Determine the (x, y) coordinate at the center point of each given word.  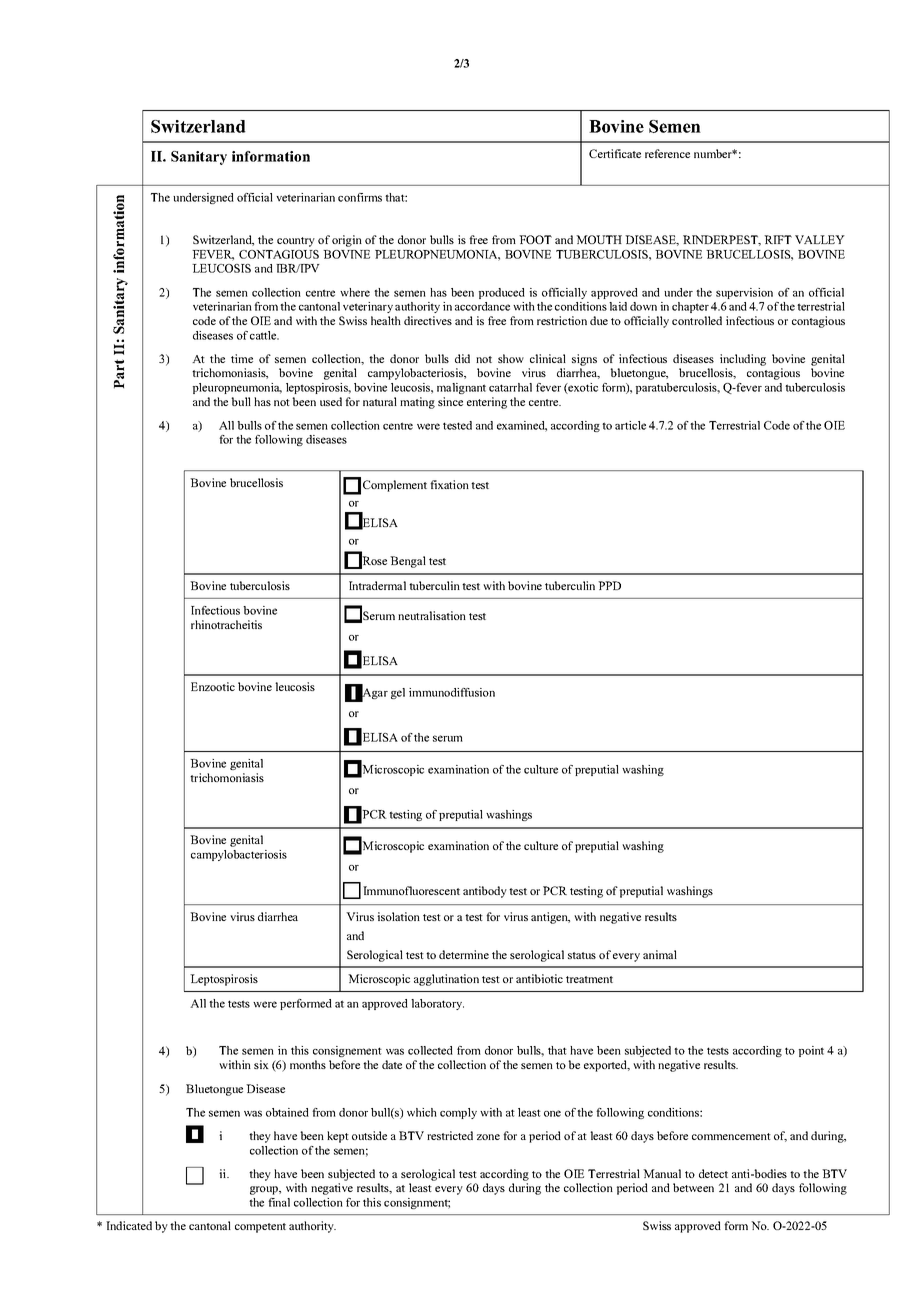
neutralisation (432, 615)
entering (487, 403)
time (242, 358)
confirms (360, 197)
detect (713, 1173)
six (261, 1064)
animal (660, 954)
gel (398, 693)
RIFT (778, 239)
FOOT (535, 239)
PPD (609, 585)
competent (260, 1228)
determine (464, 954)
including (743, 360)
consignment (417, 1203)
